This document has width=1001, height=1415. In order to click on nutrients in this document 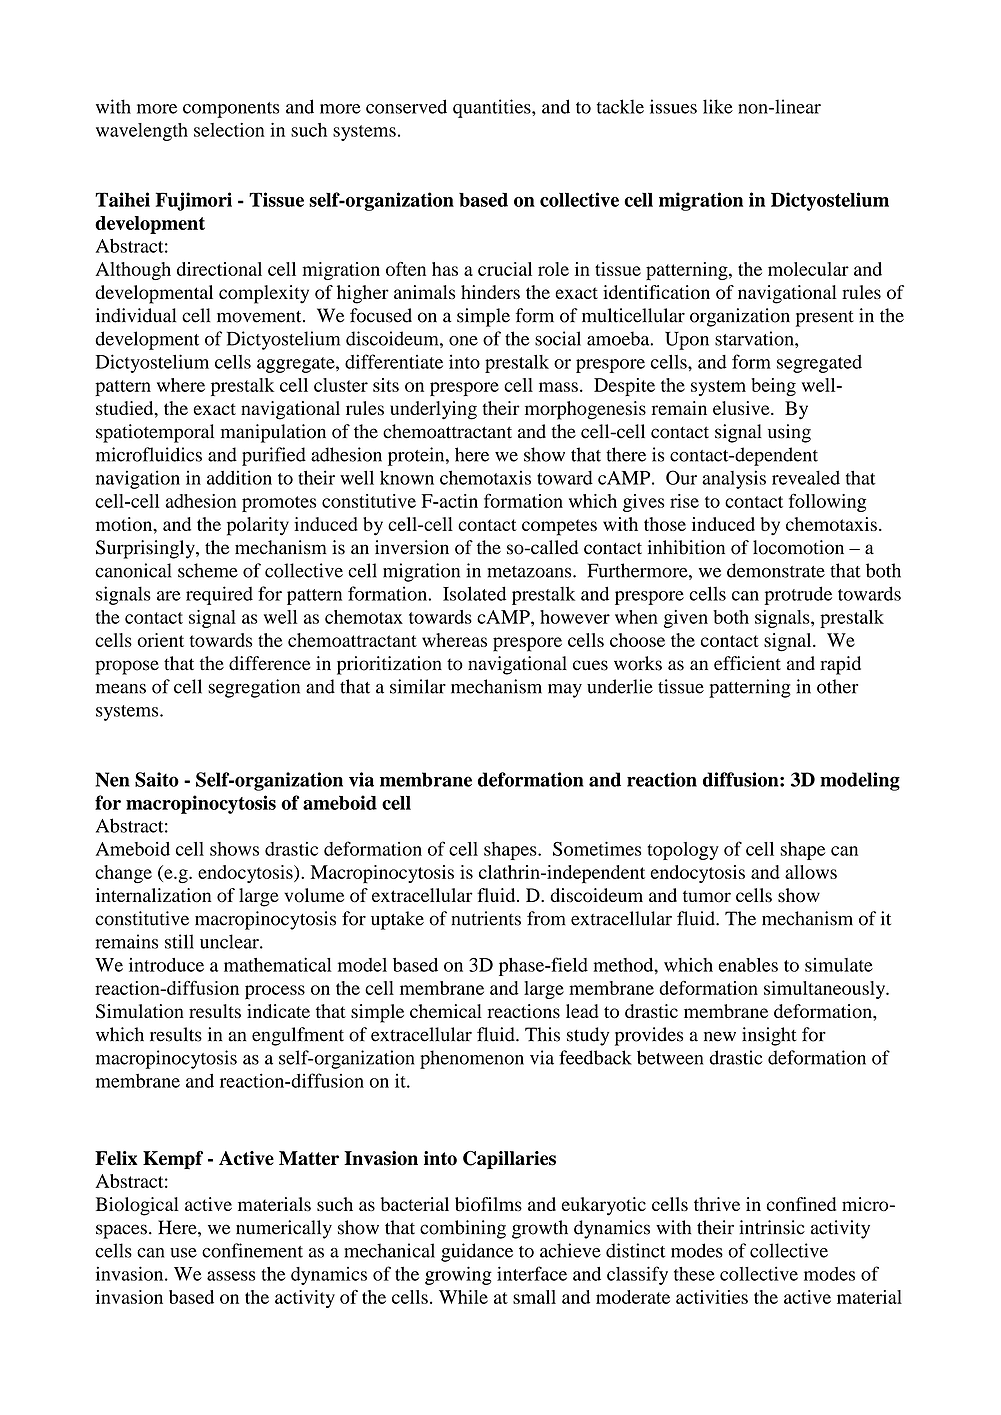, I will do `click(486, 918)`.
